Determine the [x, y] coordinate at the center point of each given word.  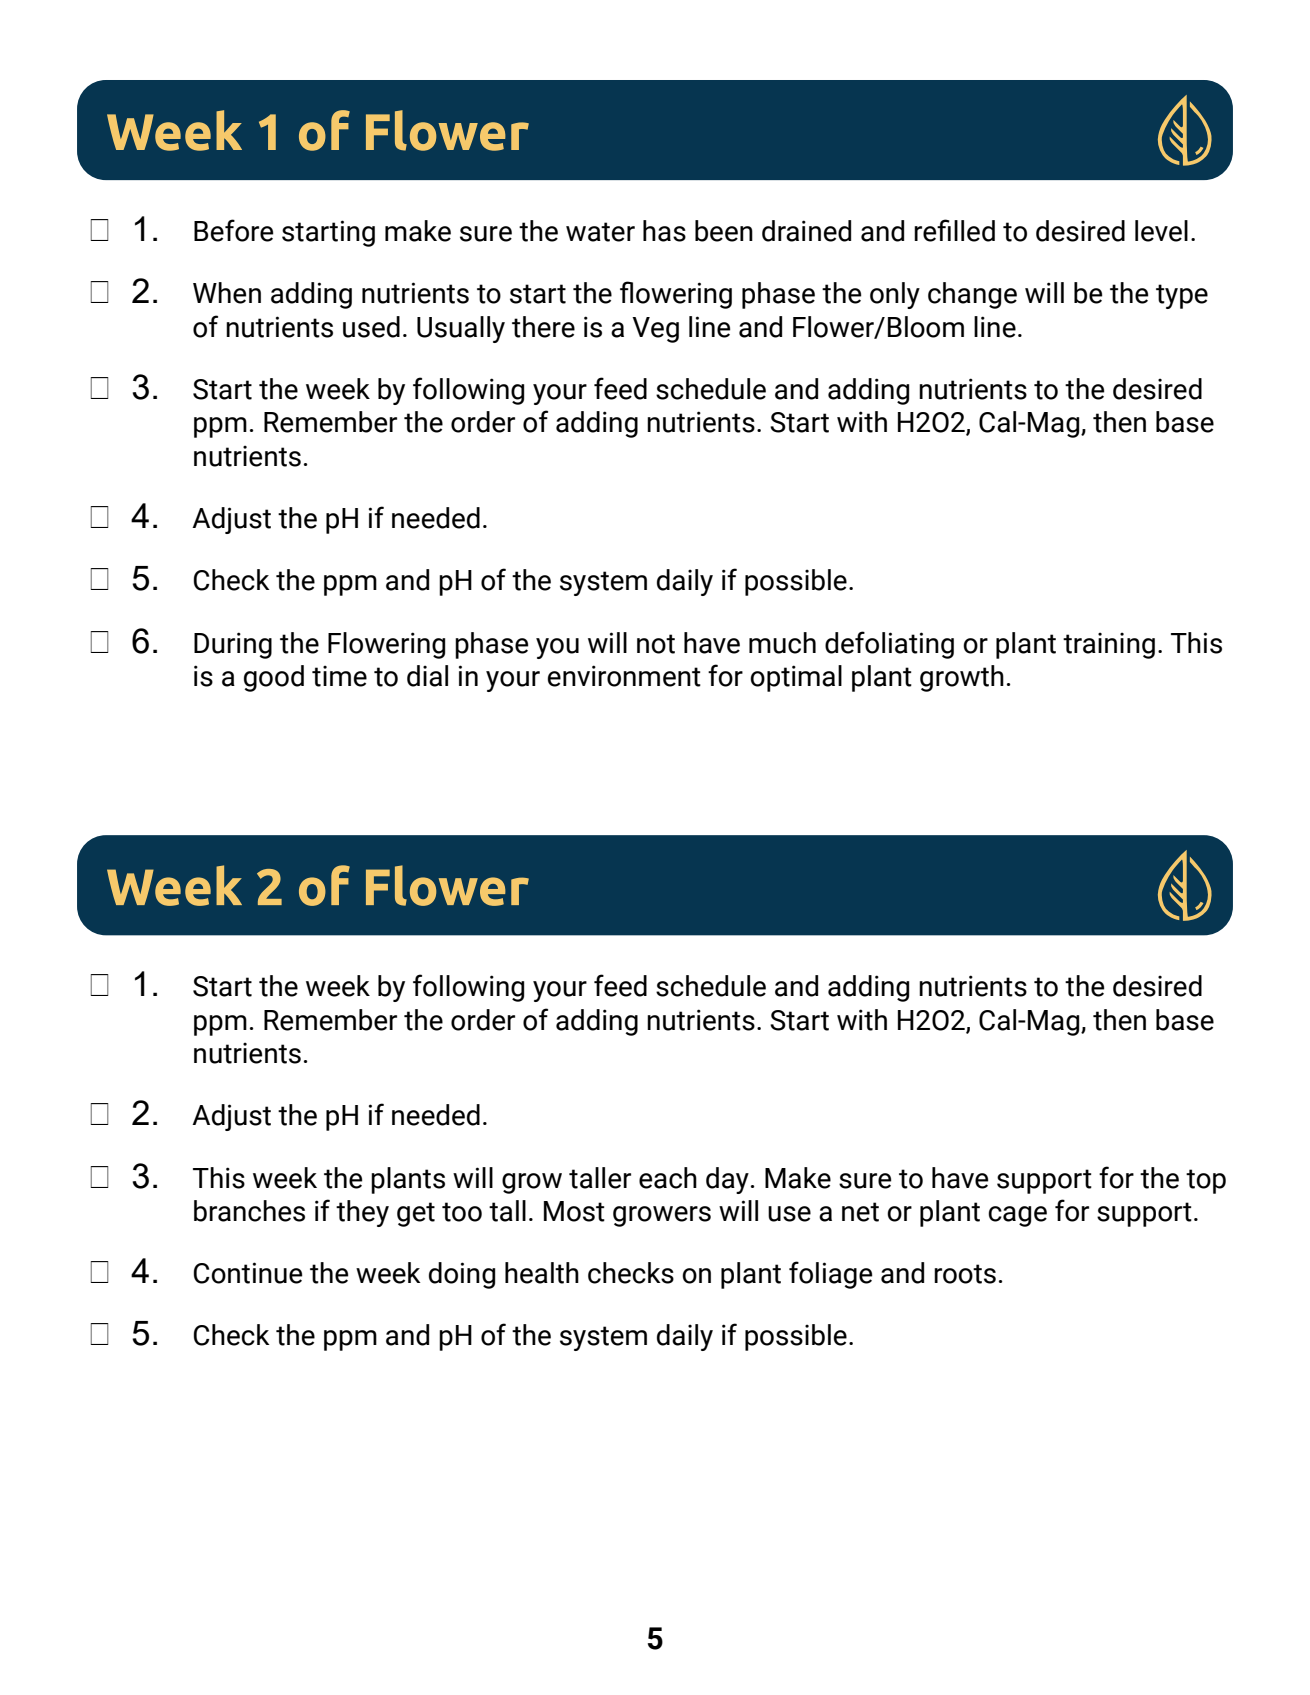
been [724, 231]
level [1161, 231]
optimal [796, 678]
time [339, 676]
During [233, 645]
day [727, 1180]
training [1109, 645]
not [656, 644]
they [362, 1213]
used [371, 327]
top [1206, 1181]
